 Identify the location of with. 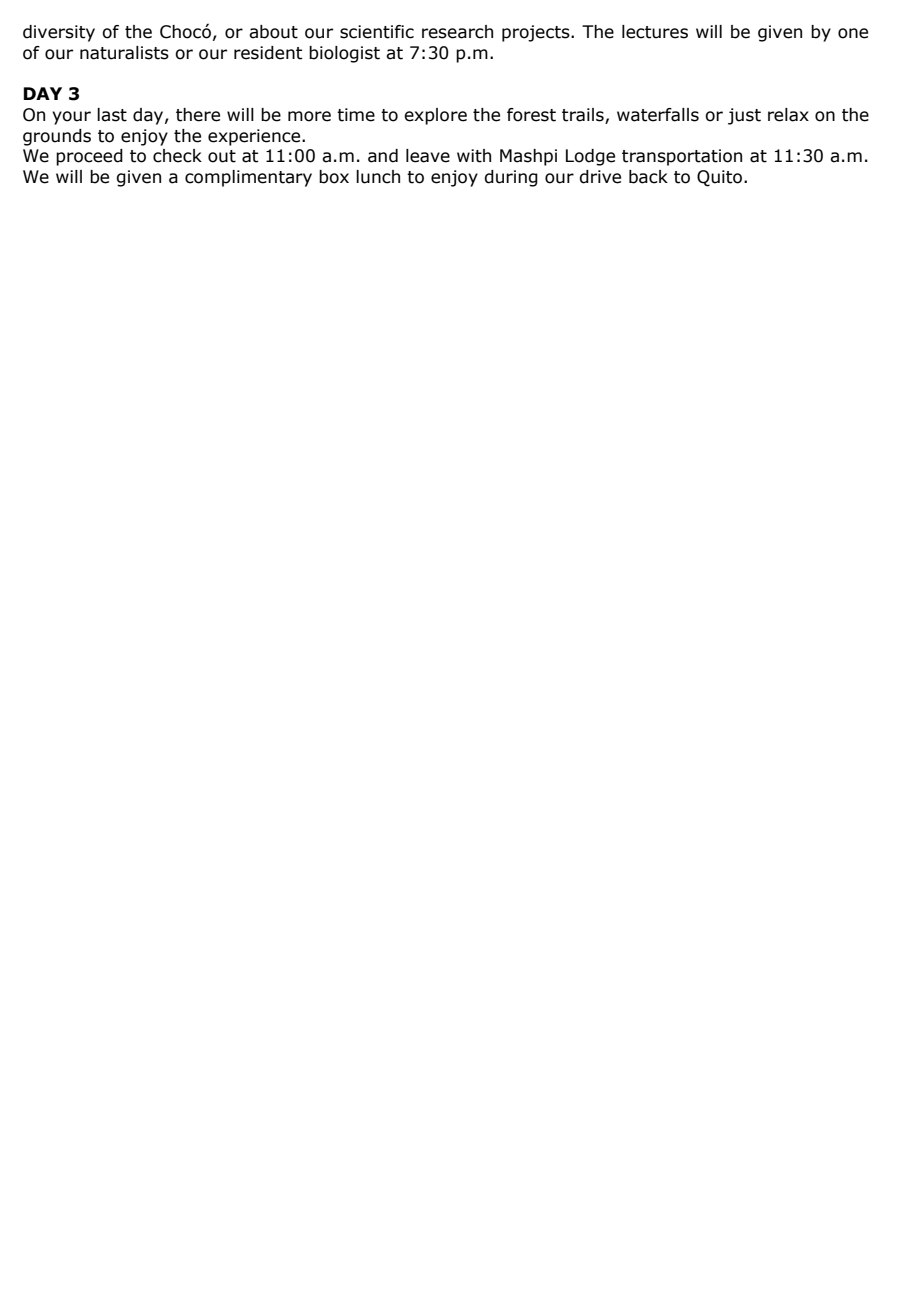
(474, 156).
